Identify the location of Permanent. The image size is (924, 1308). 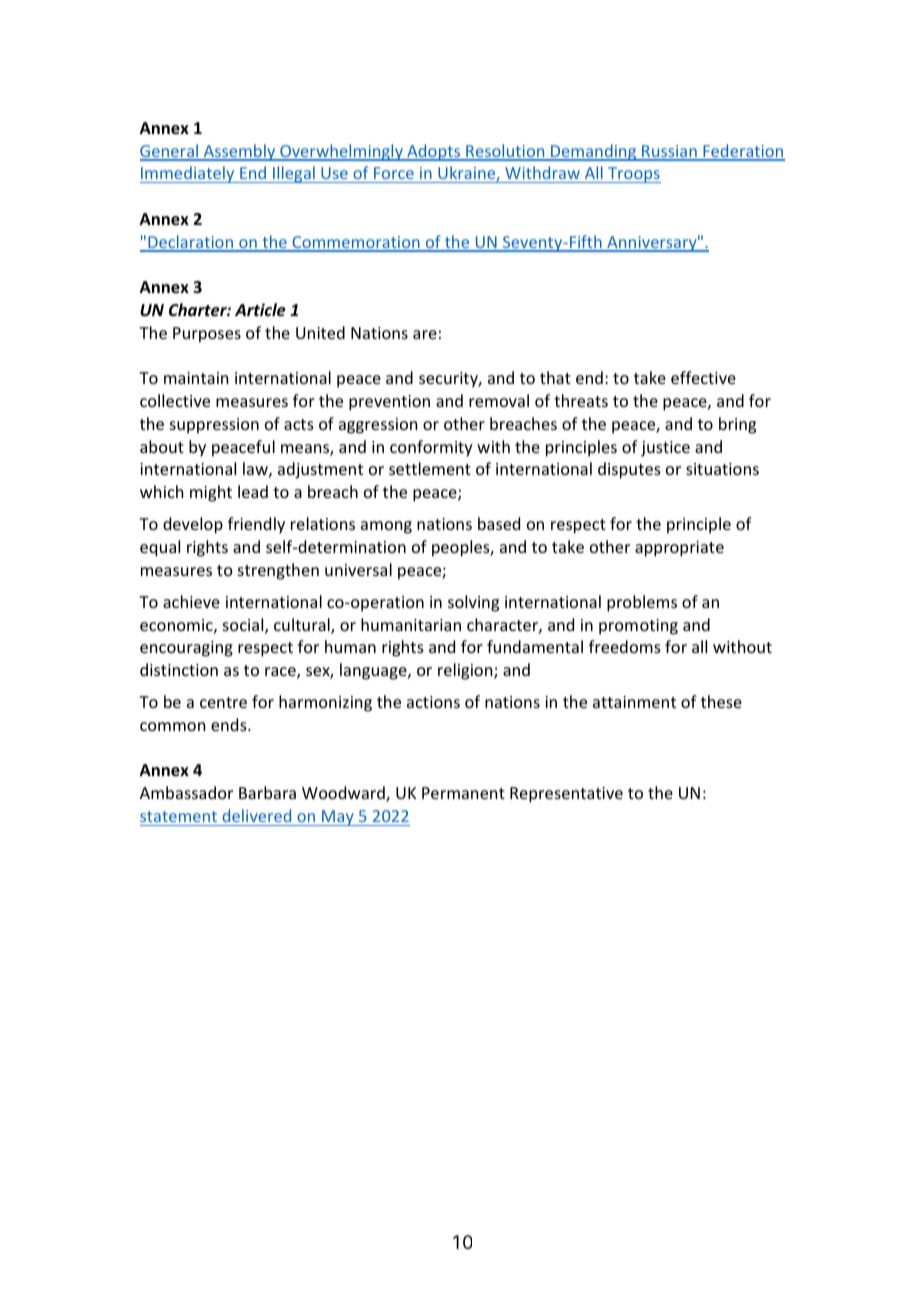
(463, 793).
